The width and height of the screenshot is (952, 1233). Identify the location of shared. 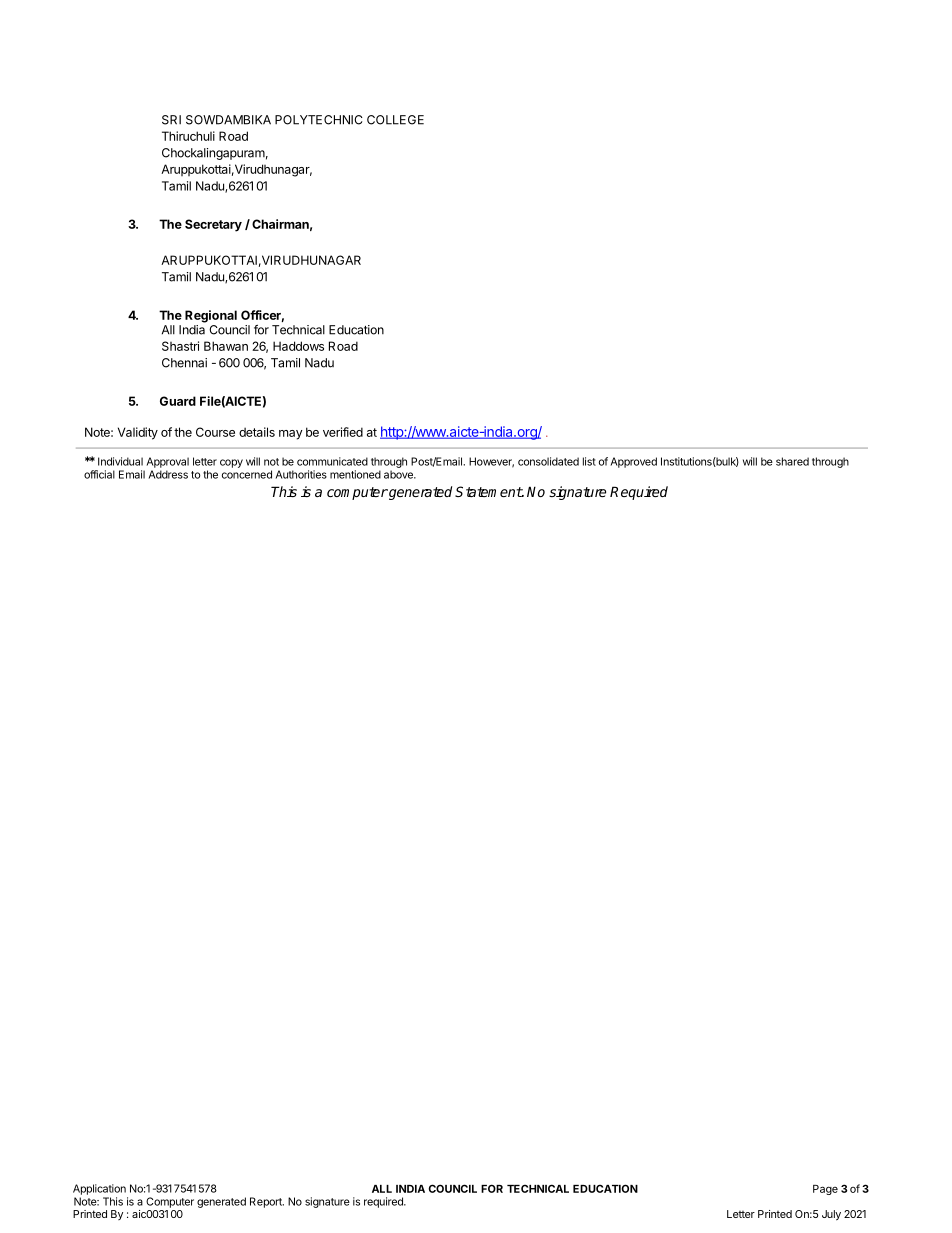
(792, 461).
